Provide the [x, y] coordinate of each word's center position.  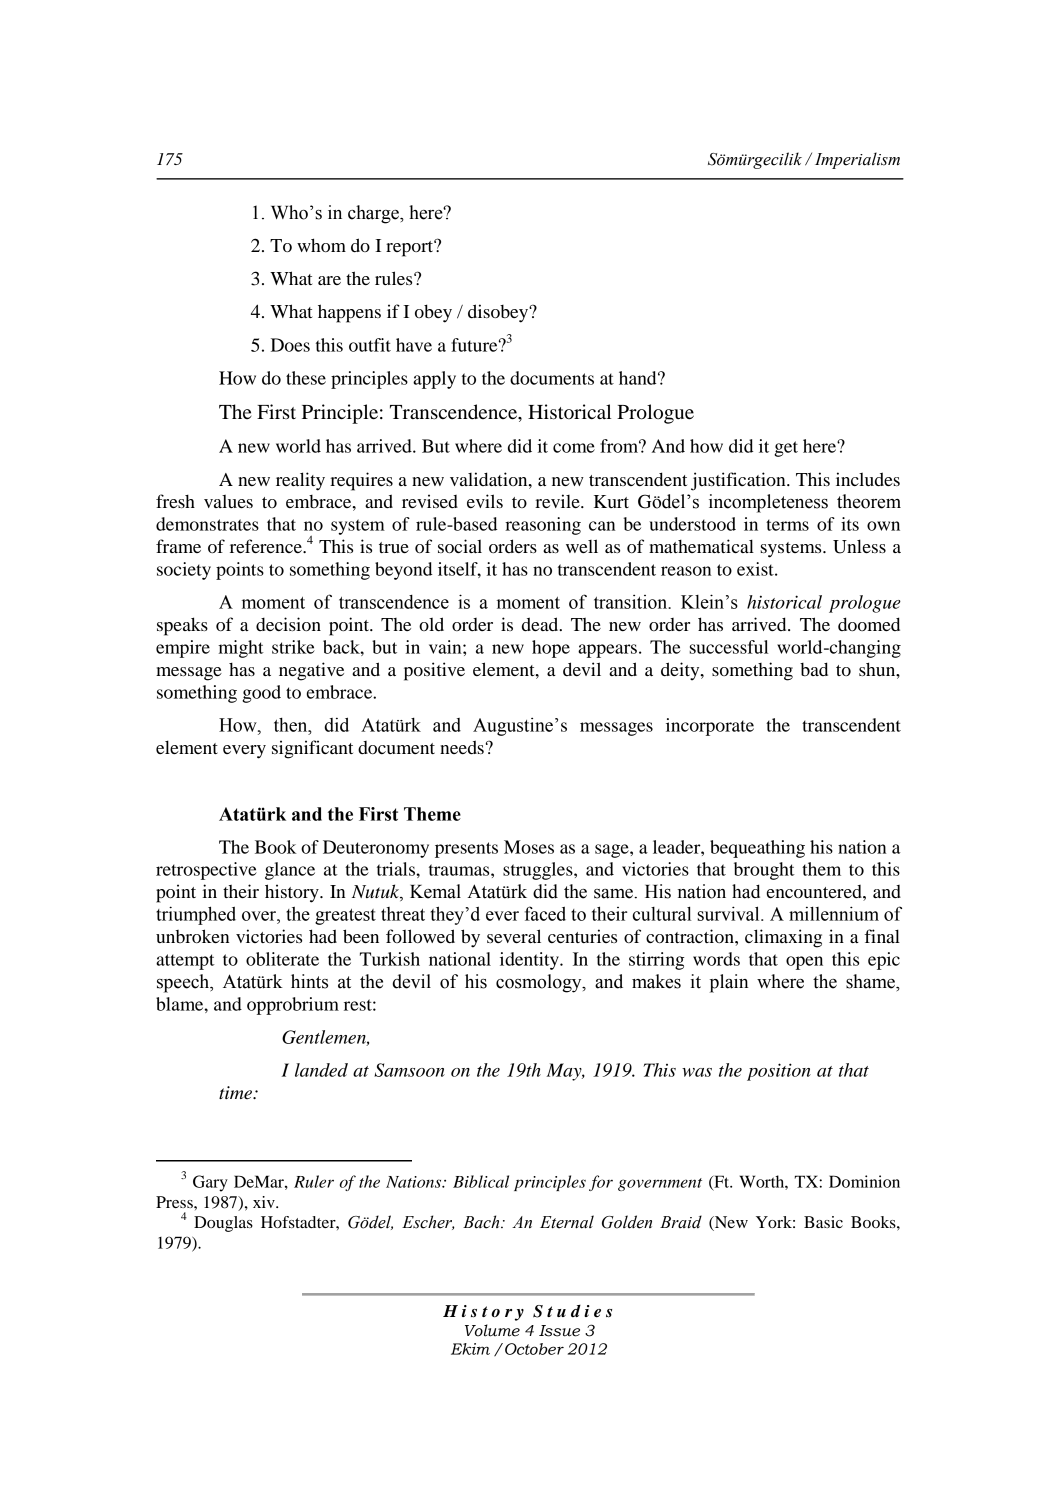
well [582, 546]
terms [787, 525]
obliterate [282, 959]
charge [374, 214]
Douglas [223, 1224]
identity [530, 961]
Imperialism [857, 160]
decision [288, 624]
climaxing [783, 938]
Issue [559, 1331]
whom [321, 245]
